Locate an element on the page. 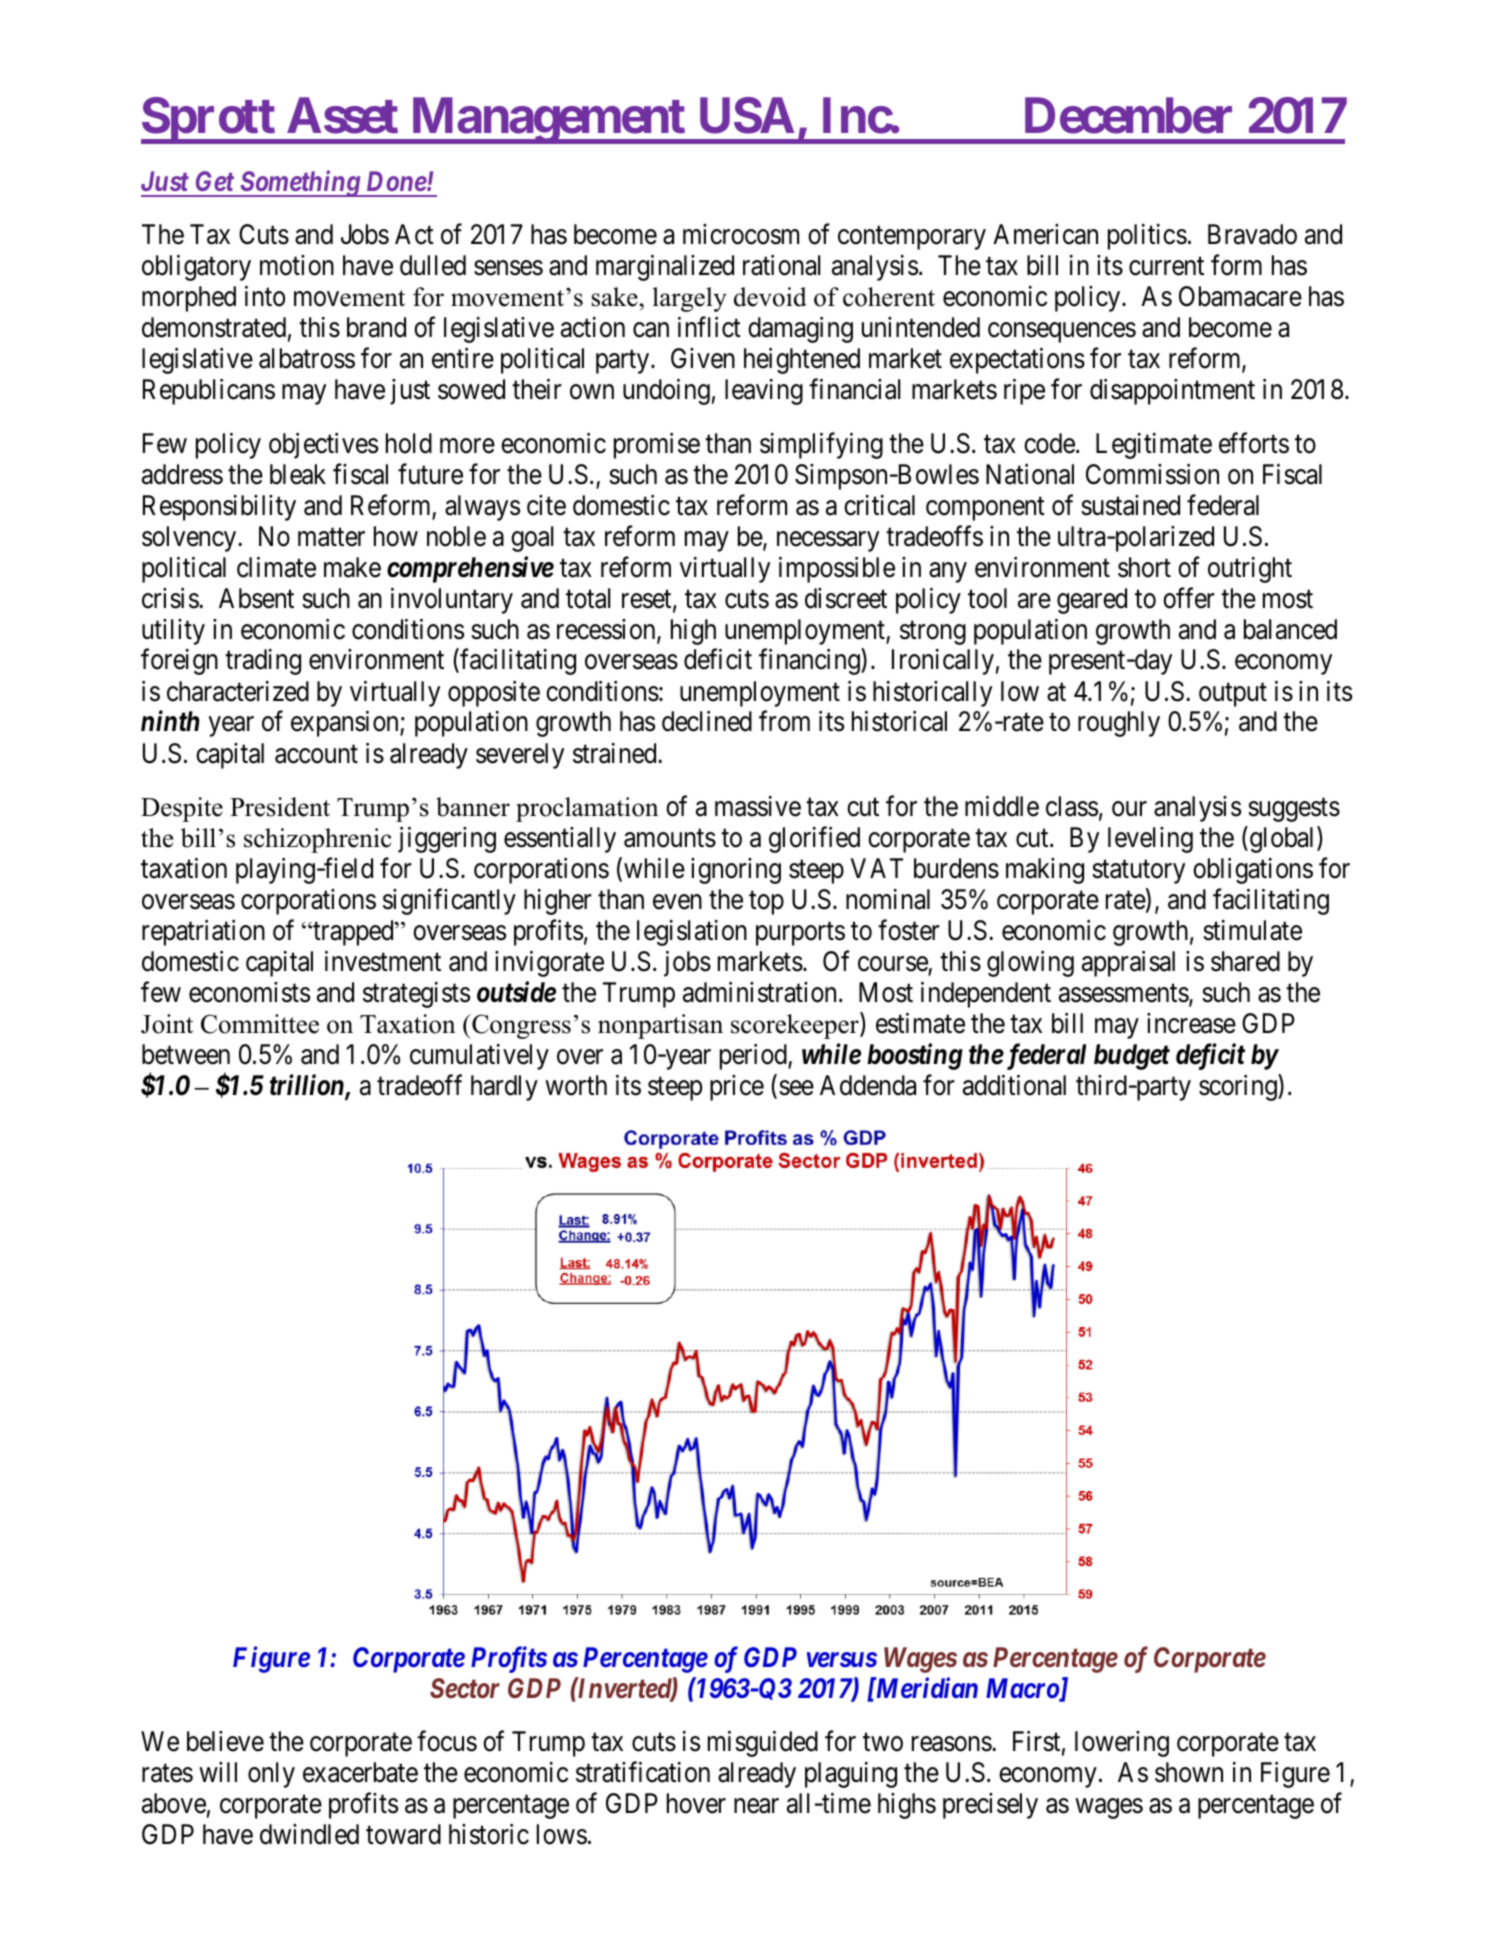  USA is located at coordinates (747, 115).
